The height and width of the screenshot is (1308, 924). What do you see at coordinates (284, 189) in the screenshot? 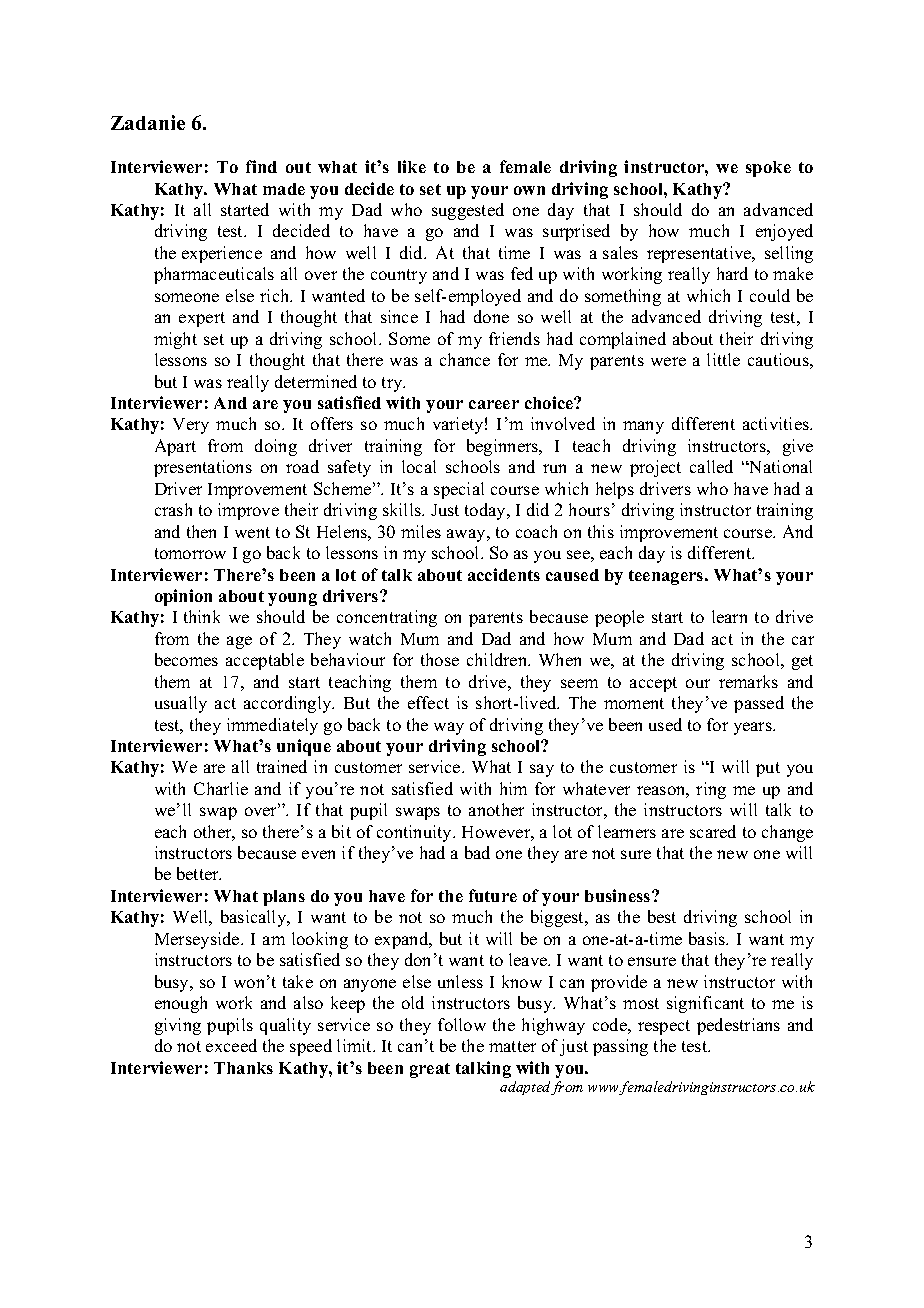
I see `made` at bounding box center [284, 189].
